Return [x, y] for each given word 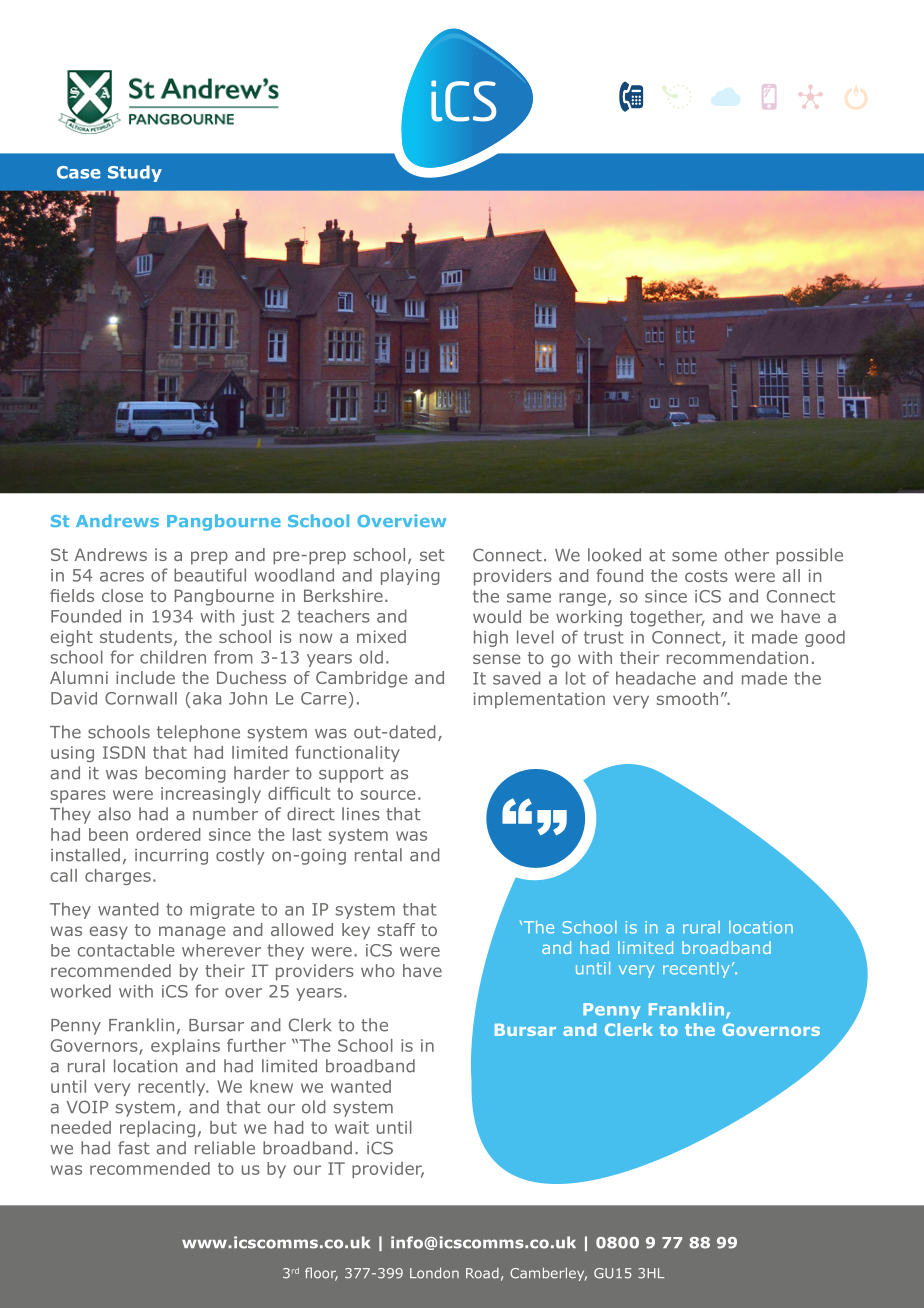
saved [517, 678]
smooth [687, 698]
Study [135, 173]
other [746, 555]
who [378, 970]
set [432, 555]
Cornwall [141, 698]
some [694, 557]
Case [79, 172]
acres [122, 577]
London [434, 1273]
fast [134, 1148]
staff [396, 929]
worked [80, 991]
